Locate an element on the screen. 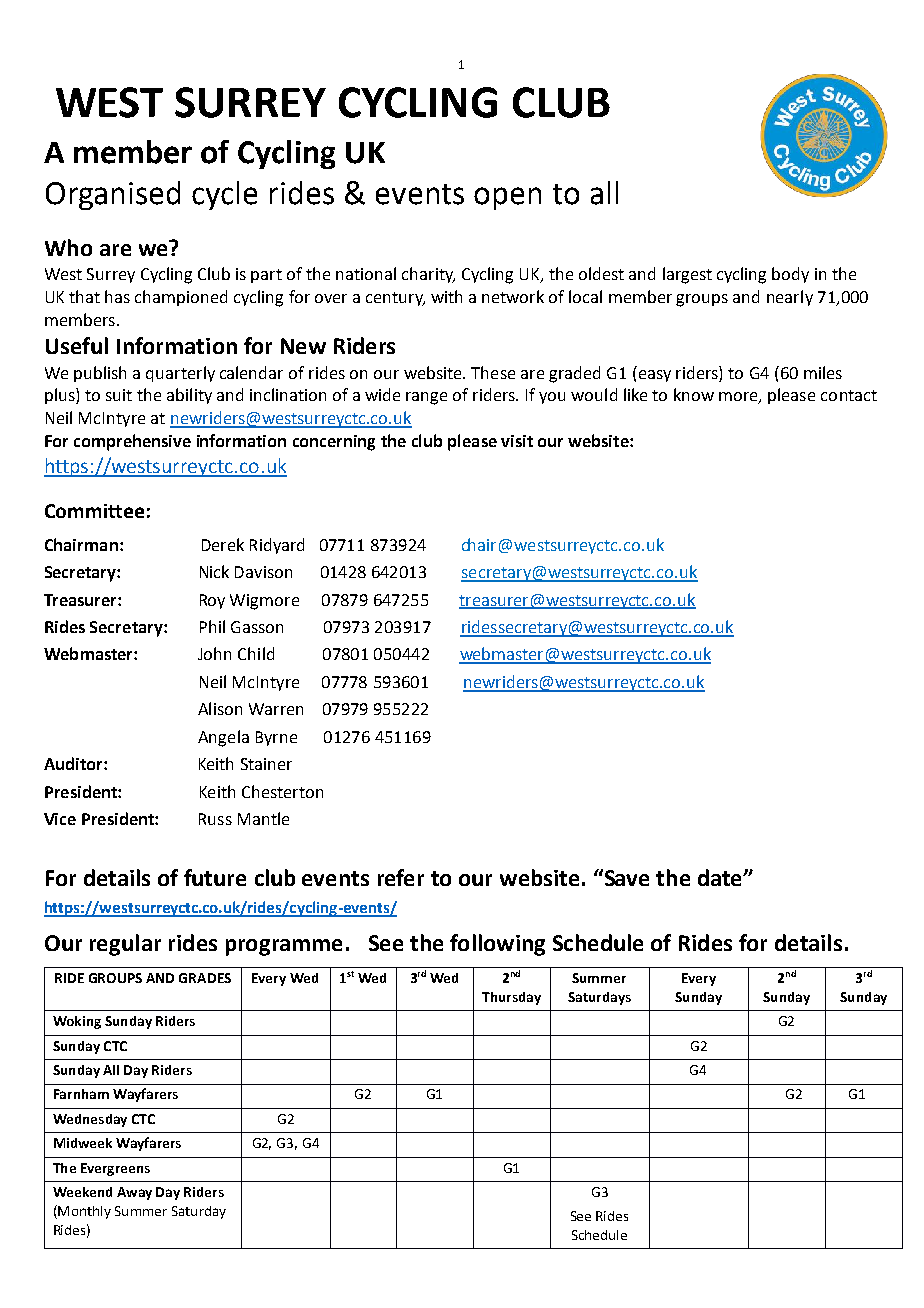 Image resolution: width=924 pixels, height=1308 pixels. body is located at coordinates (790, 275).
